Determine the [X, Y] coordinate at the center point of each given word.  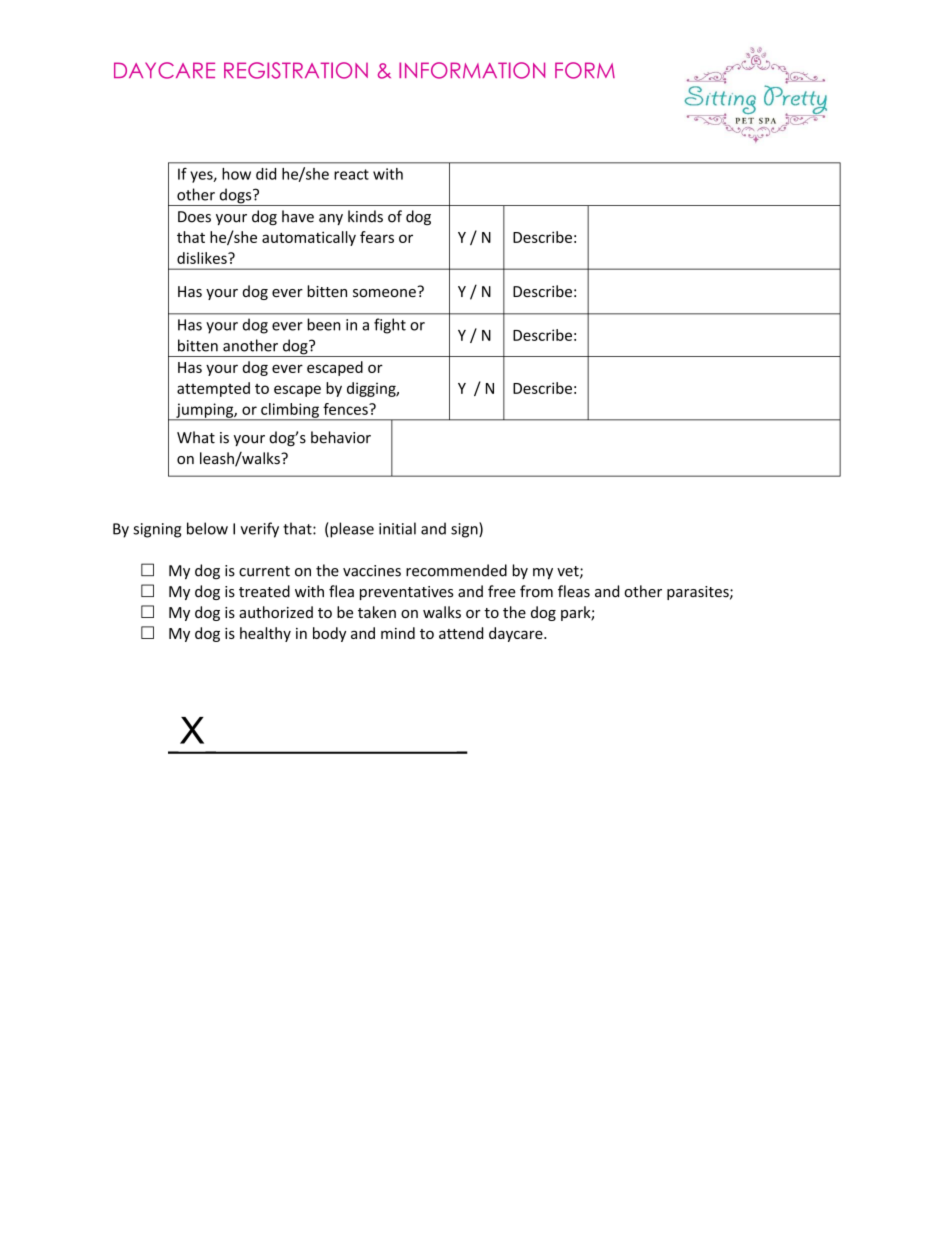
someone [385, 291]
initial [397, 528]
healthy [265, 634]
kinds [365, 216]
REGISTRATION [296, 70]
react [351, 174]
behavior [341, 437]
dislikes [203, 258]
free [502, 591]
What [196, 437]
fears [377, 237]
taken [377, 612]
